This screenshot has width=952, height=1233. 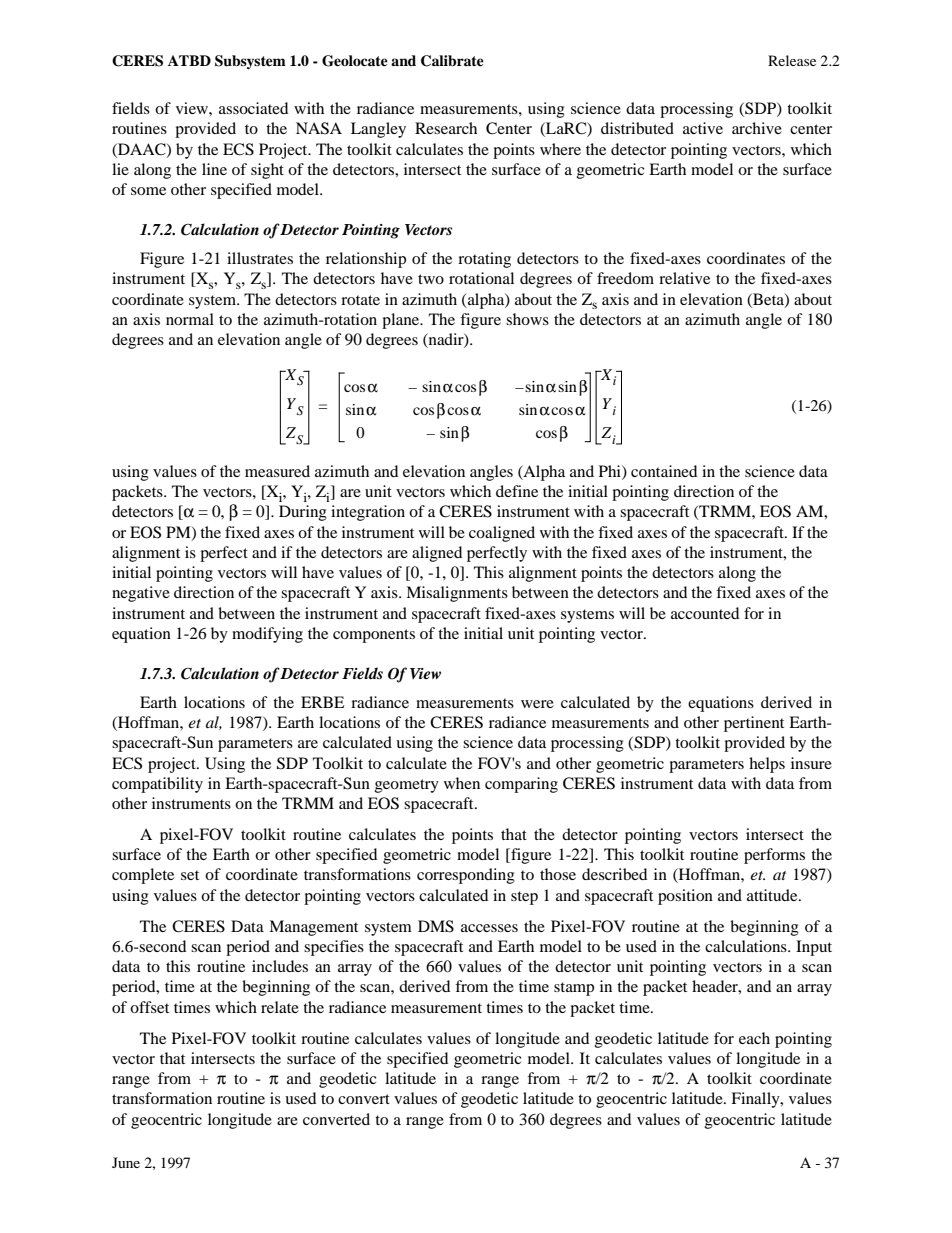 I want to click on associated, so click(x=253, y=108).
